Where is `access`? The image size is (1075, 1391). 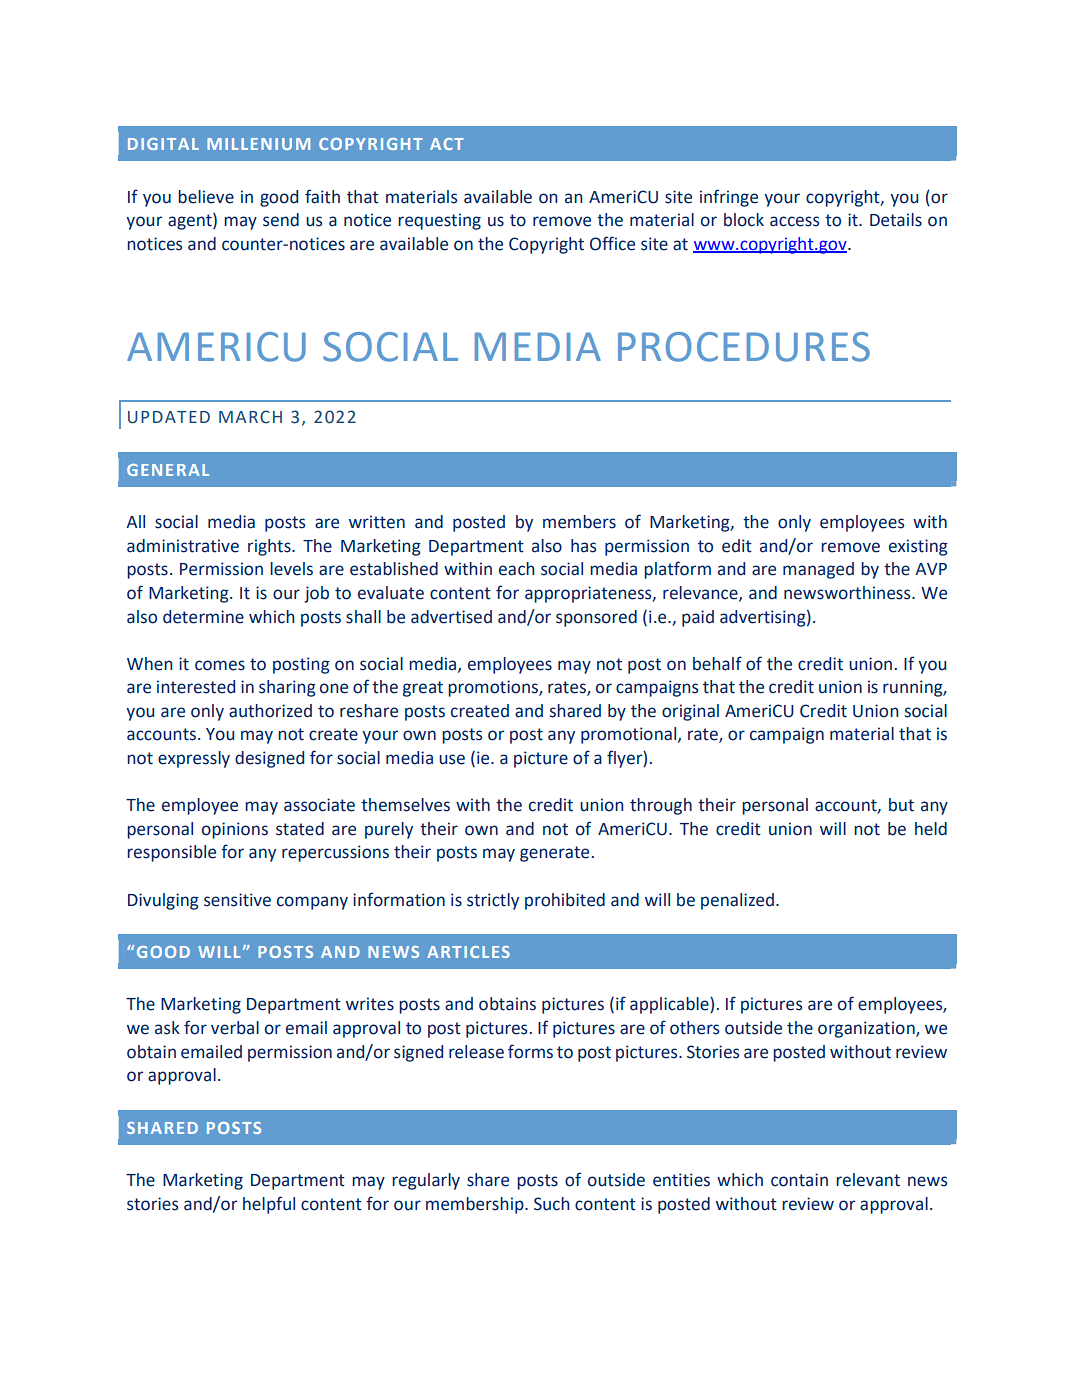 access is located at coordinates (794, 221).
